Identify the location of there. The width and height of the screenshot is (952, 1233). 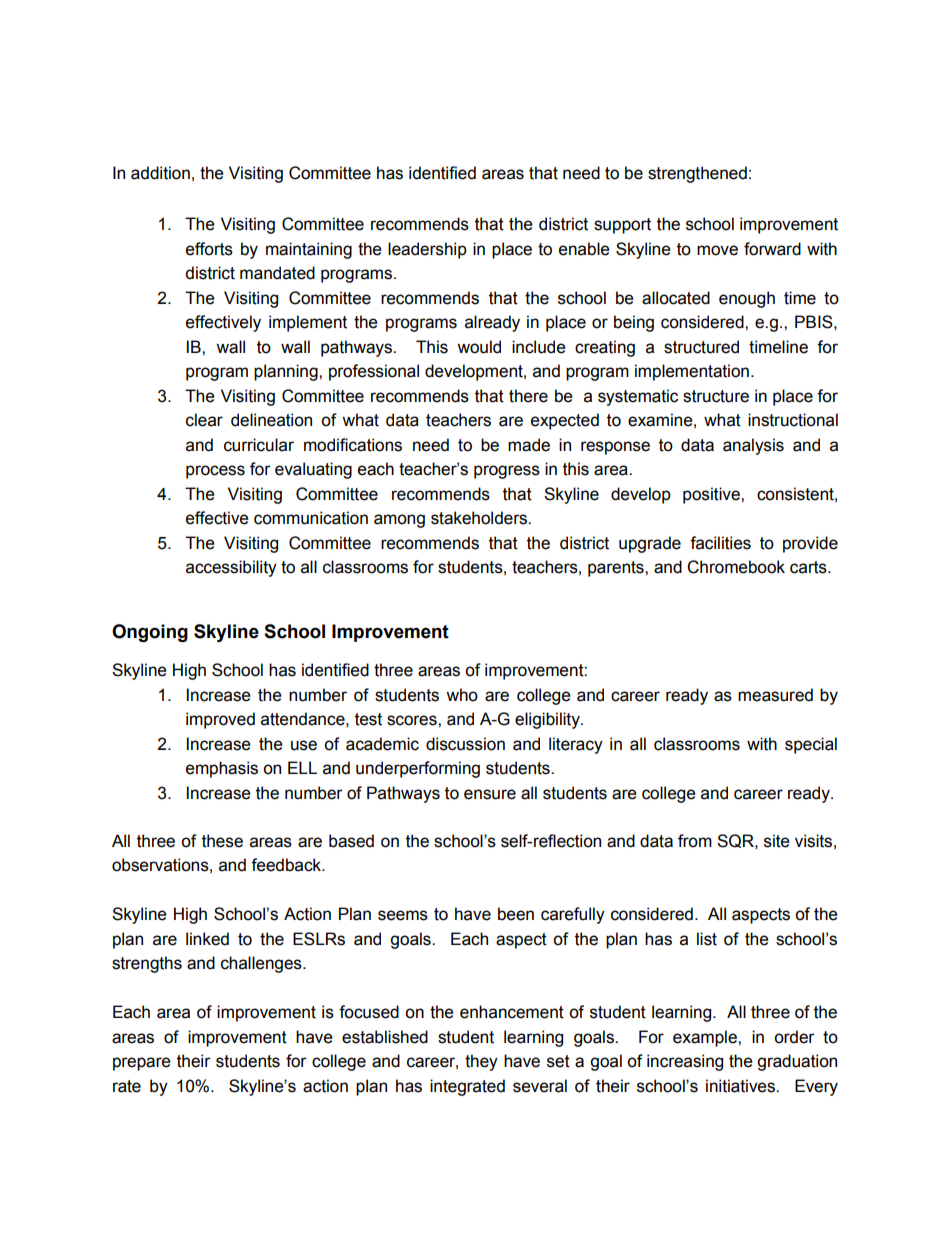
(528, 396).
